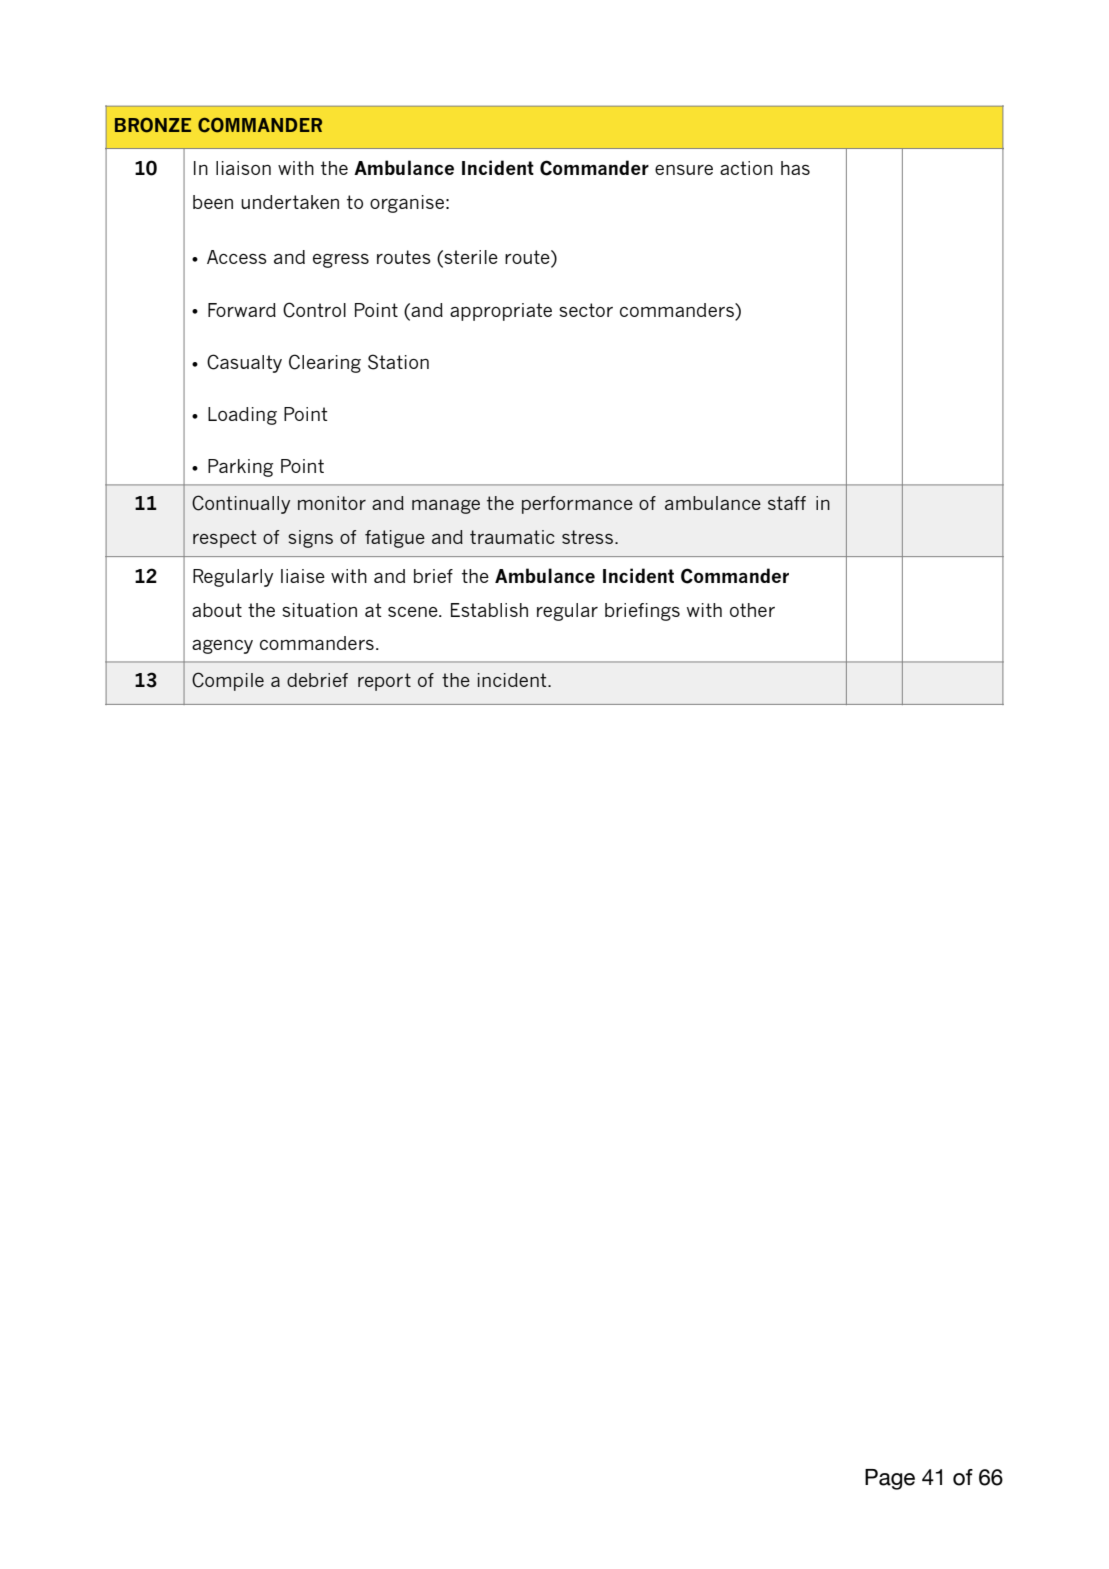 This page has width=1109, height=1569. I want to click on Compile, so click(228, 681).
